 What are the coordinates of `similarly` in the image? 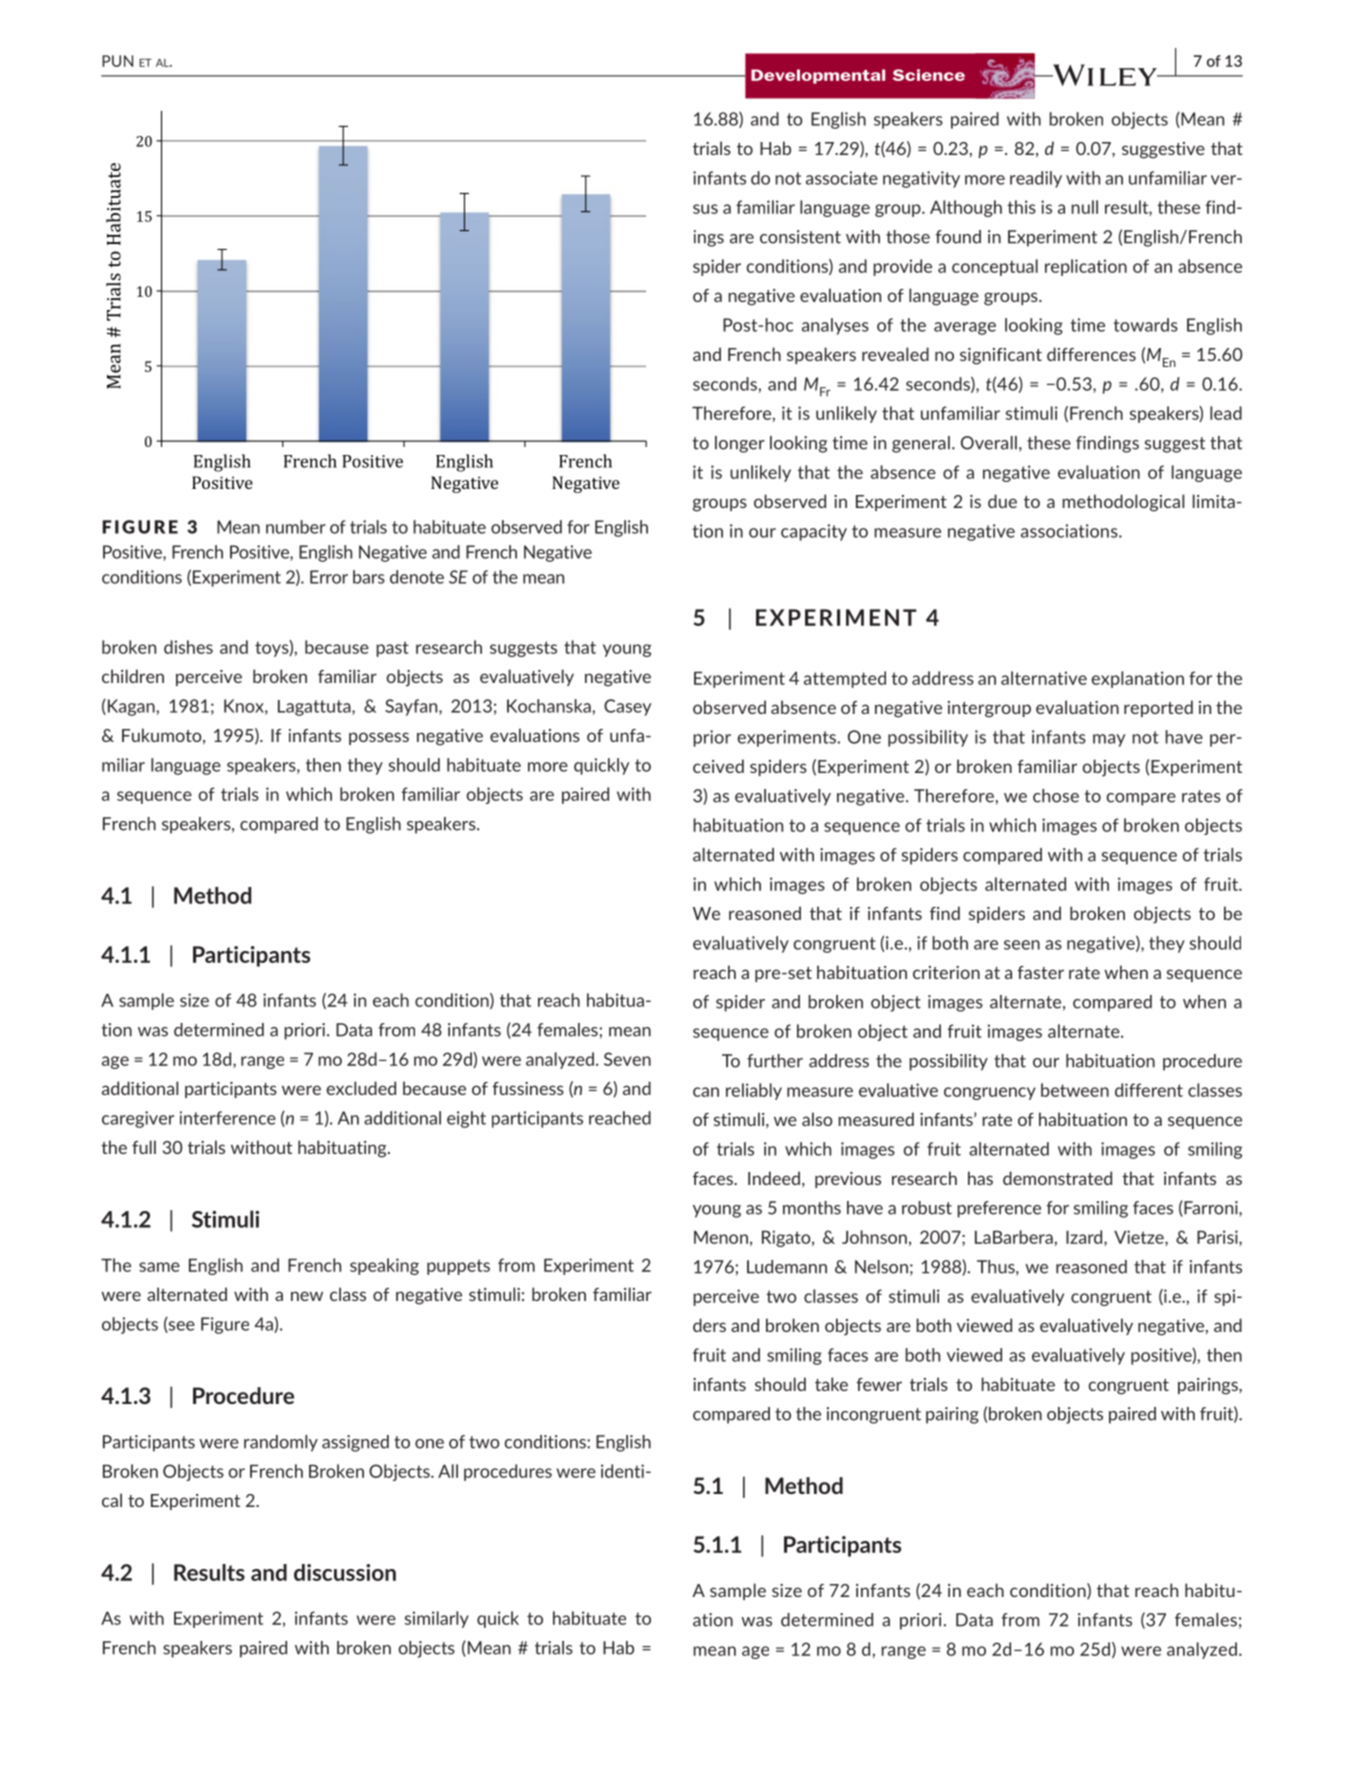 It's located at (437, 1619).
